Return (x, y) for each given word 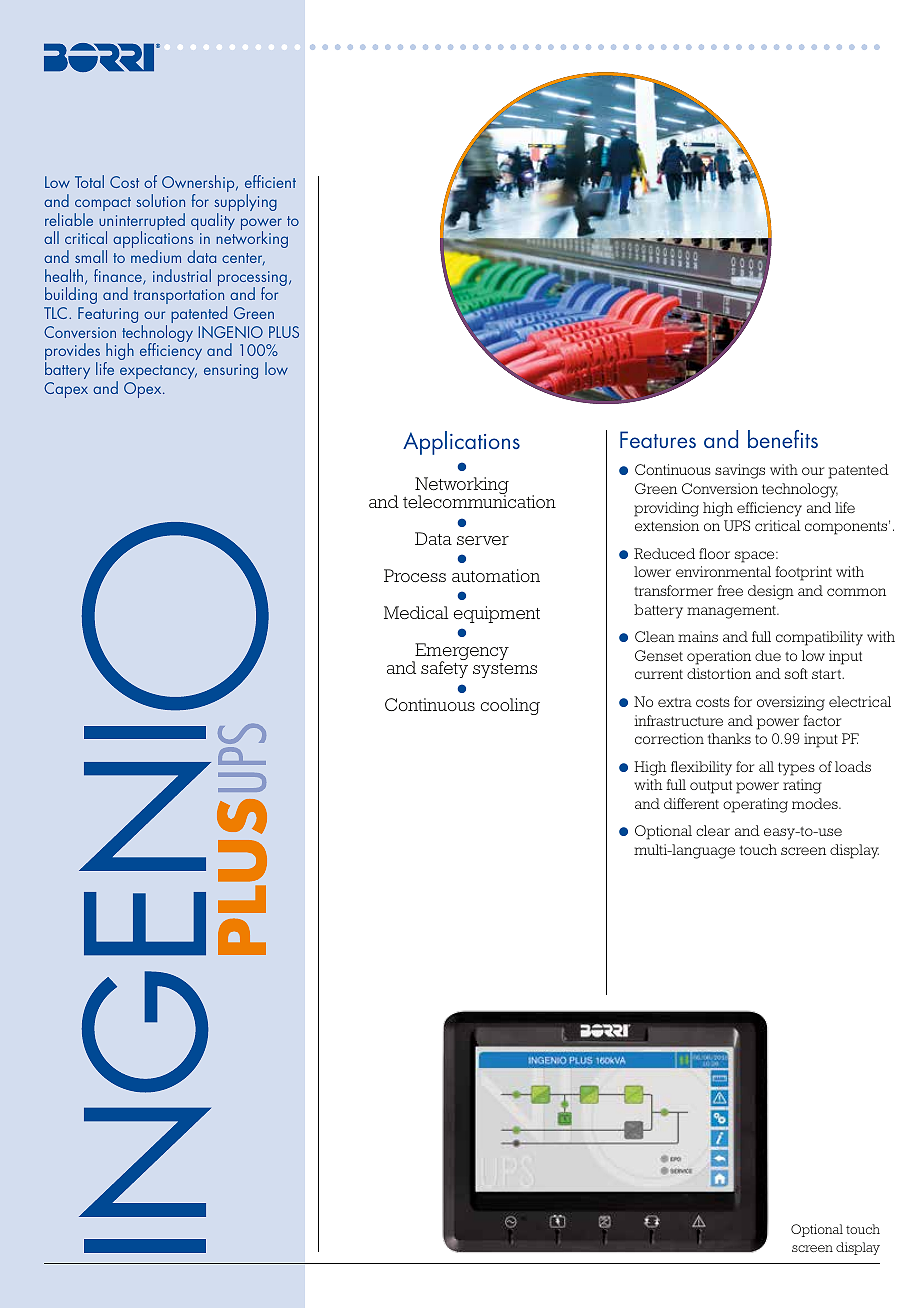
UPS (737, 525)
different (691, 803)
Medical (416, 612)
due (768, 655)
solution (160, 200)
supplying (245, 204)
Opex (144, 390)
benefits (783, 439)
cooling (510, 706)
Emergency (461, 653)
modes (816, 803)
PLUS (284, 332)
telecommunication (479, 500)
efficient (270, 181)
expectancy (158, 372)
